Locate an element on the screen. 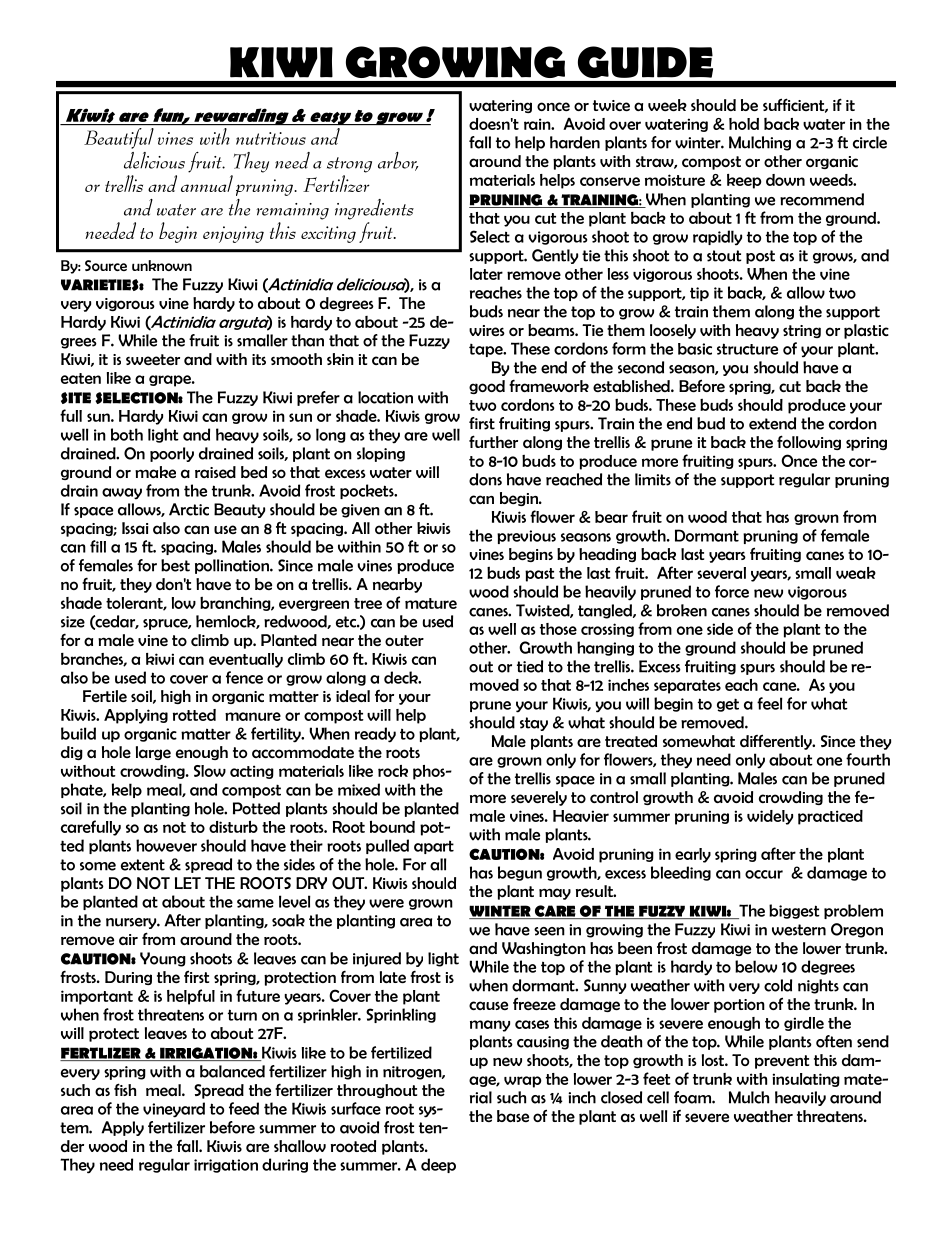 This screenshot has width=952, height=1233. previous is located at coordinates (526, 537).
